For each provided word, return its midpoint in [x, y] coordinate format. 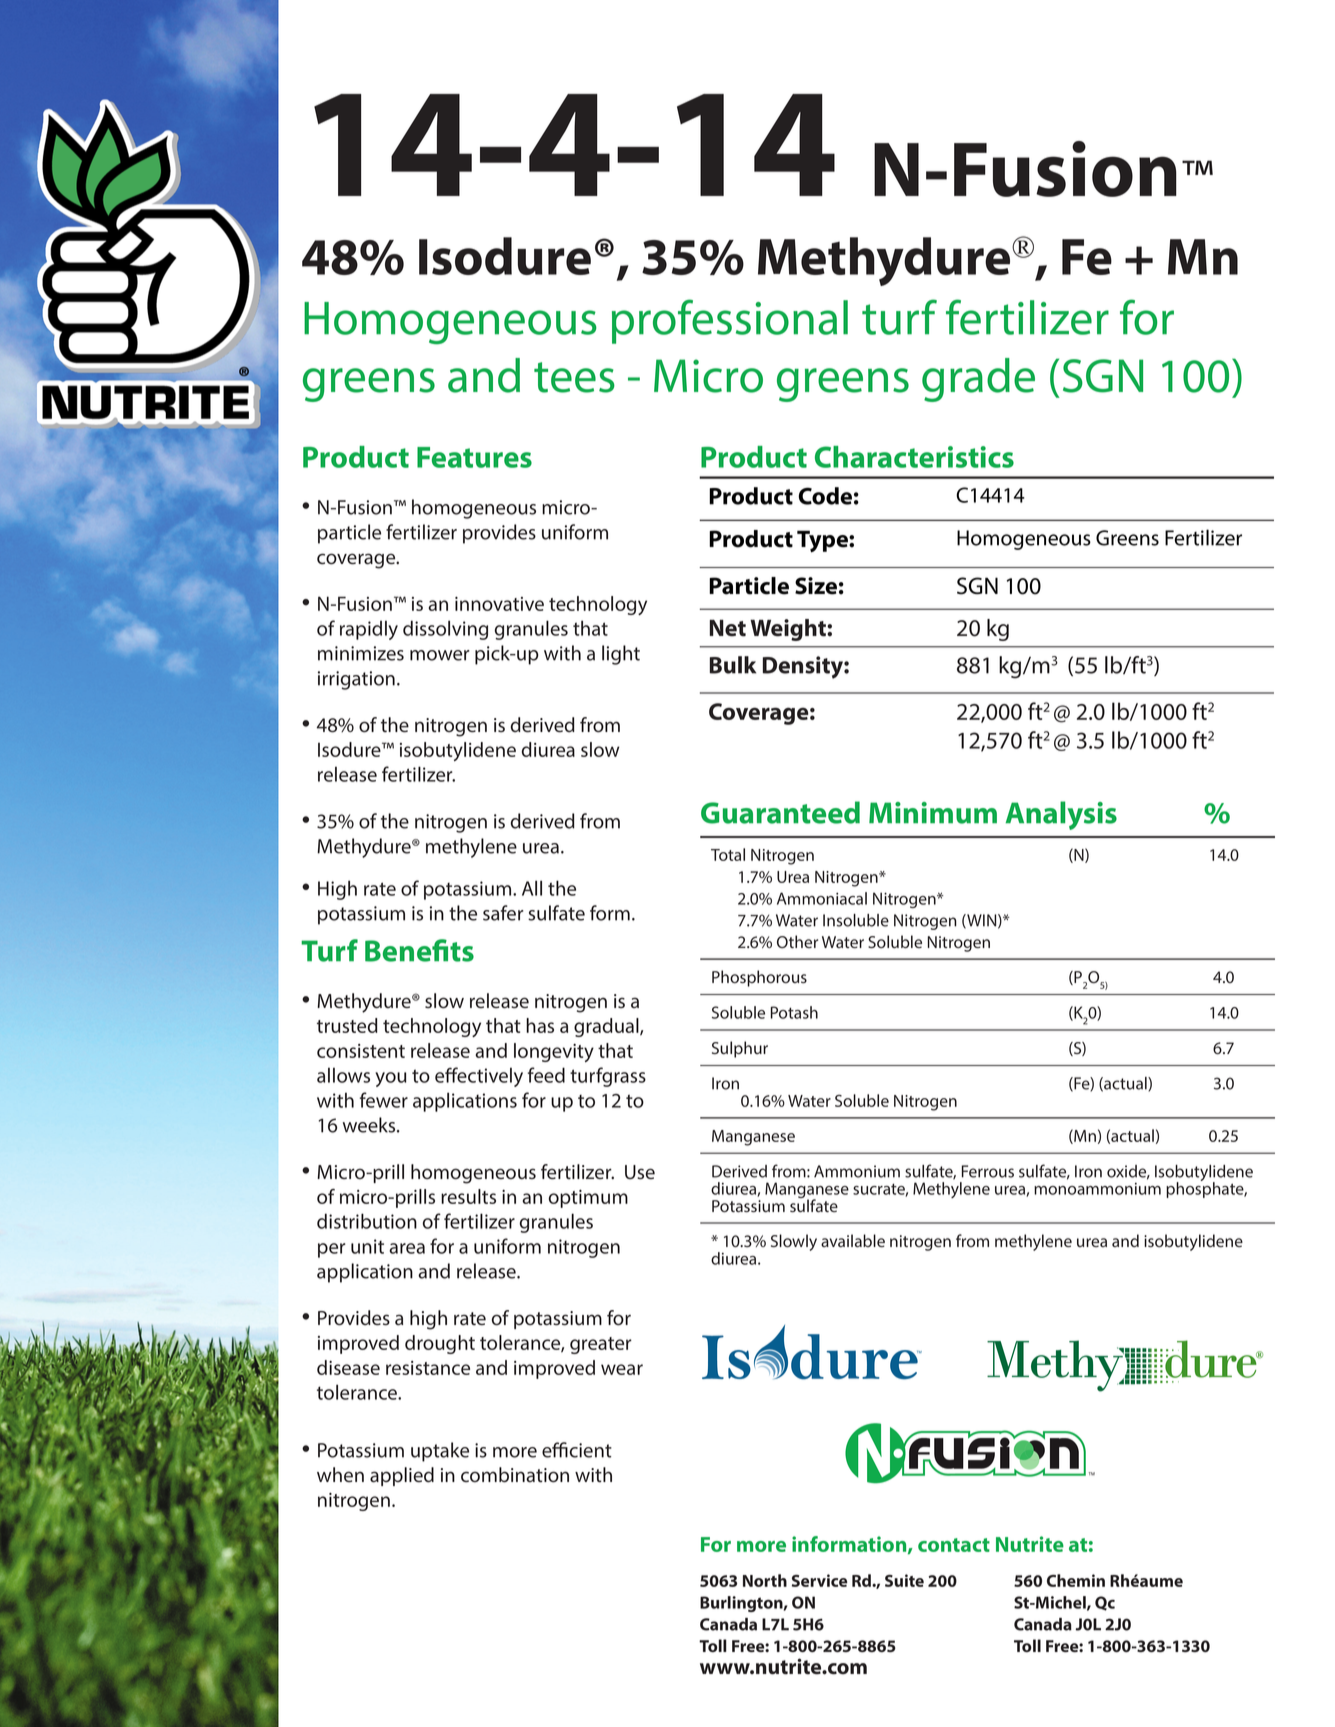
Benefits [419, 950]
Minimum [933, 813]
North [765, 1580]
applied [402, 1476]
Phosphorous [759, 978]
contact [954, 1545]
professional [730, 321]
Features [474, 457]
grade [978, 380]
